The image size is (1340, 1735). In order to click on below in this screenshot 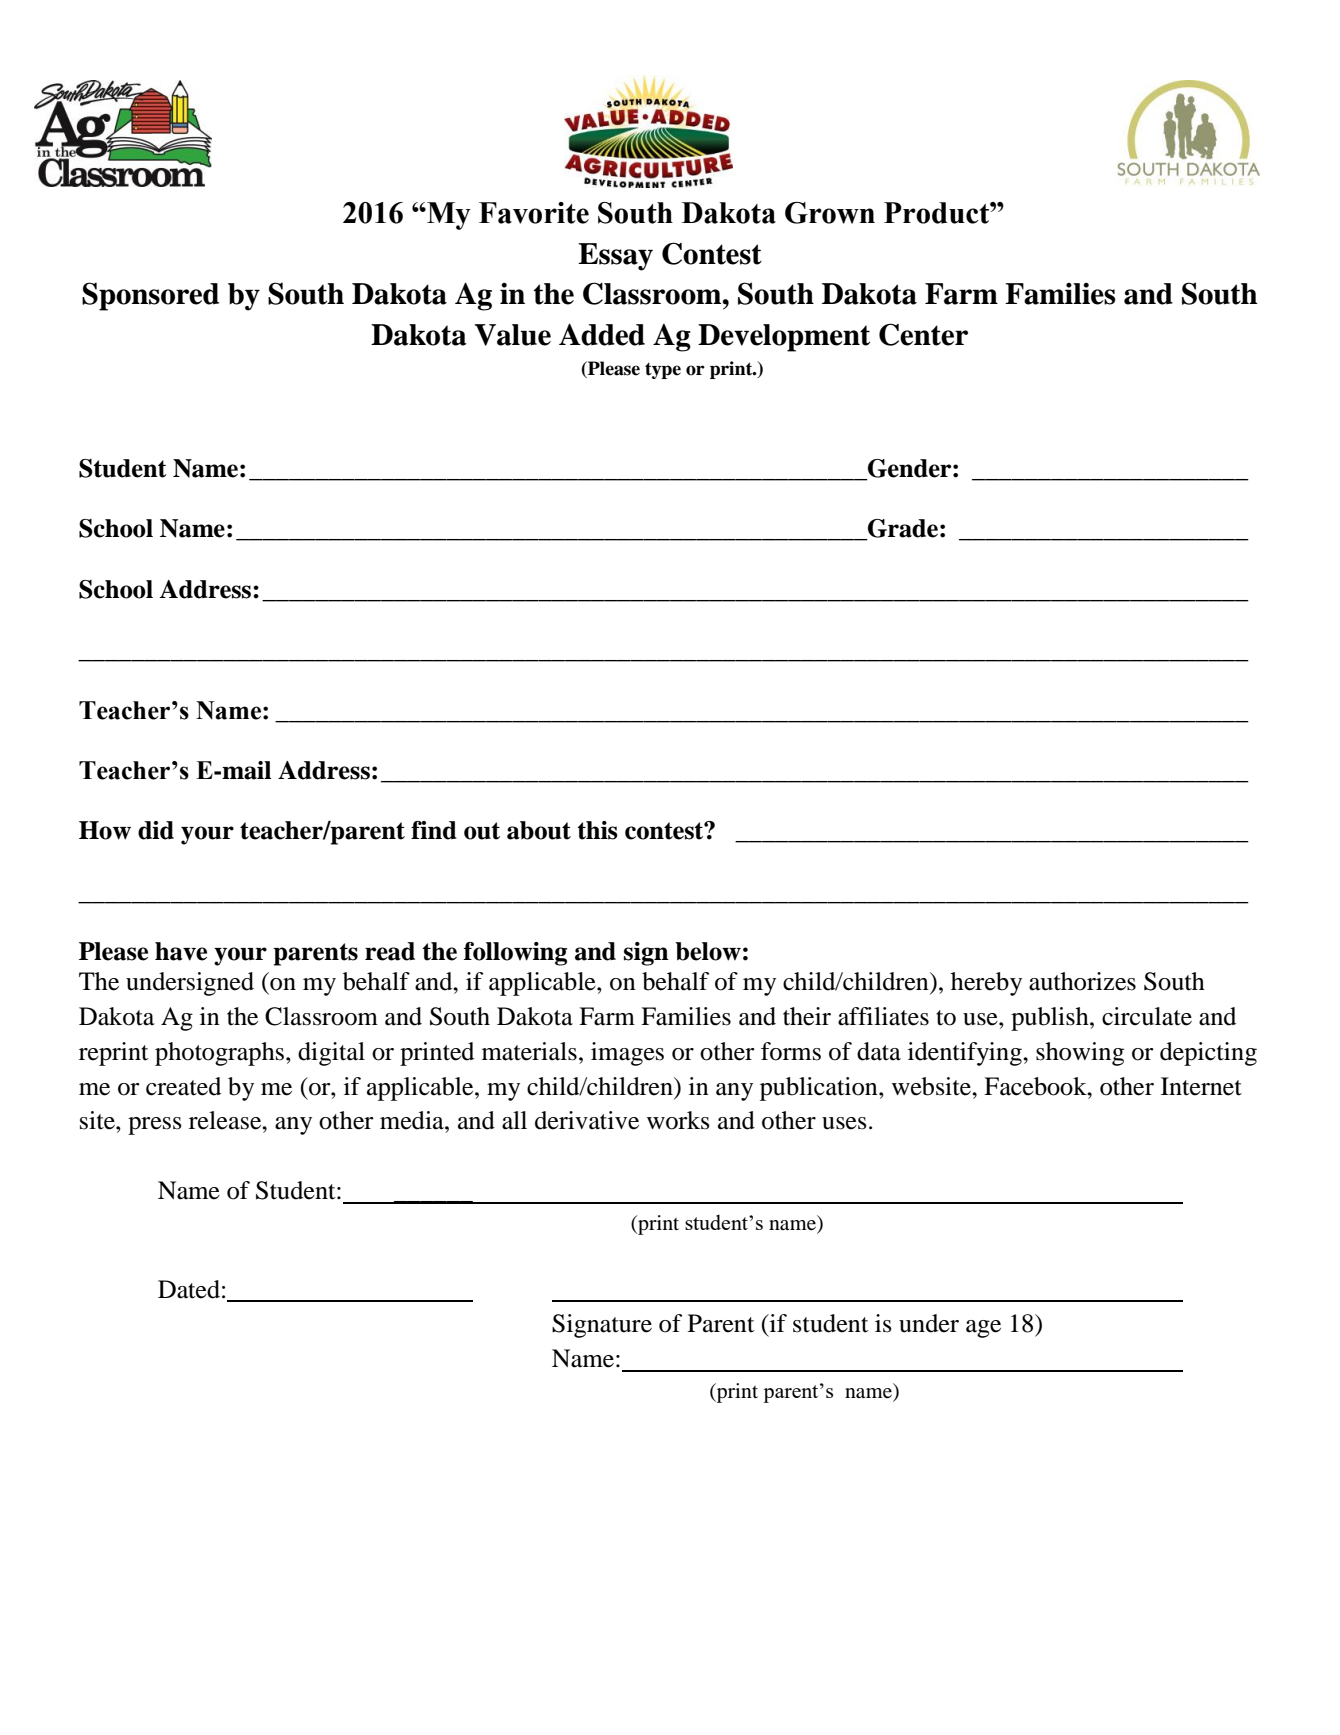, I will do `click(708, 951)`.
